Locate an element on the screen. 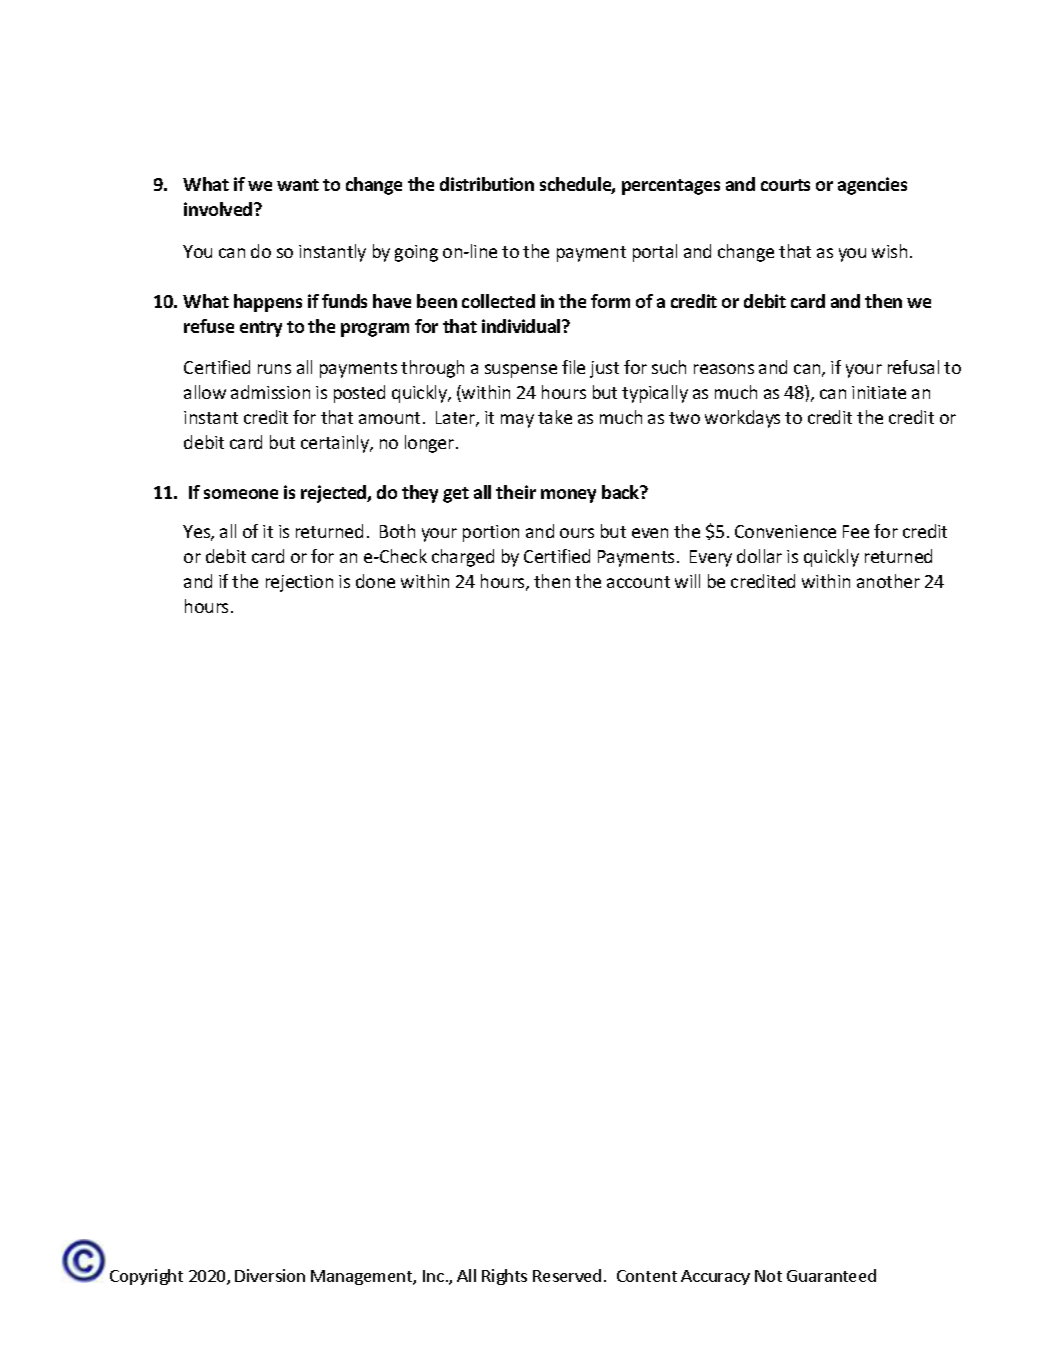  distribution is located at coordinates (487, 184).
